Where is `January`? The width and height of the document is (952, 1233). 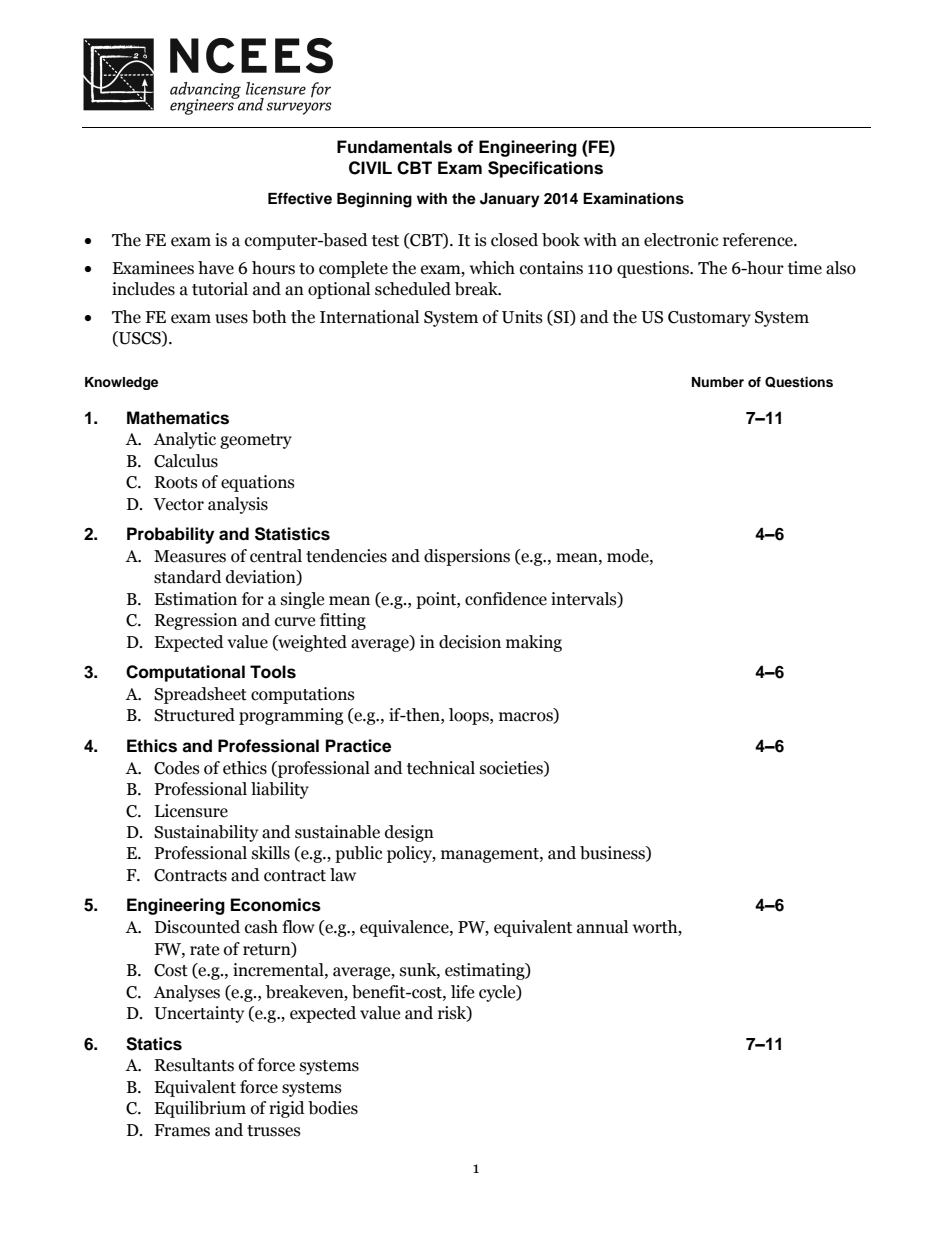
January is located at coordinates (510, 200).
